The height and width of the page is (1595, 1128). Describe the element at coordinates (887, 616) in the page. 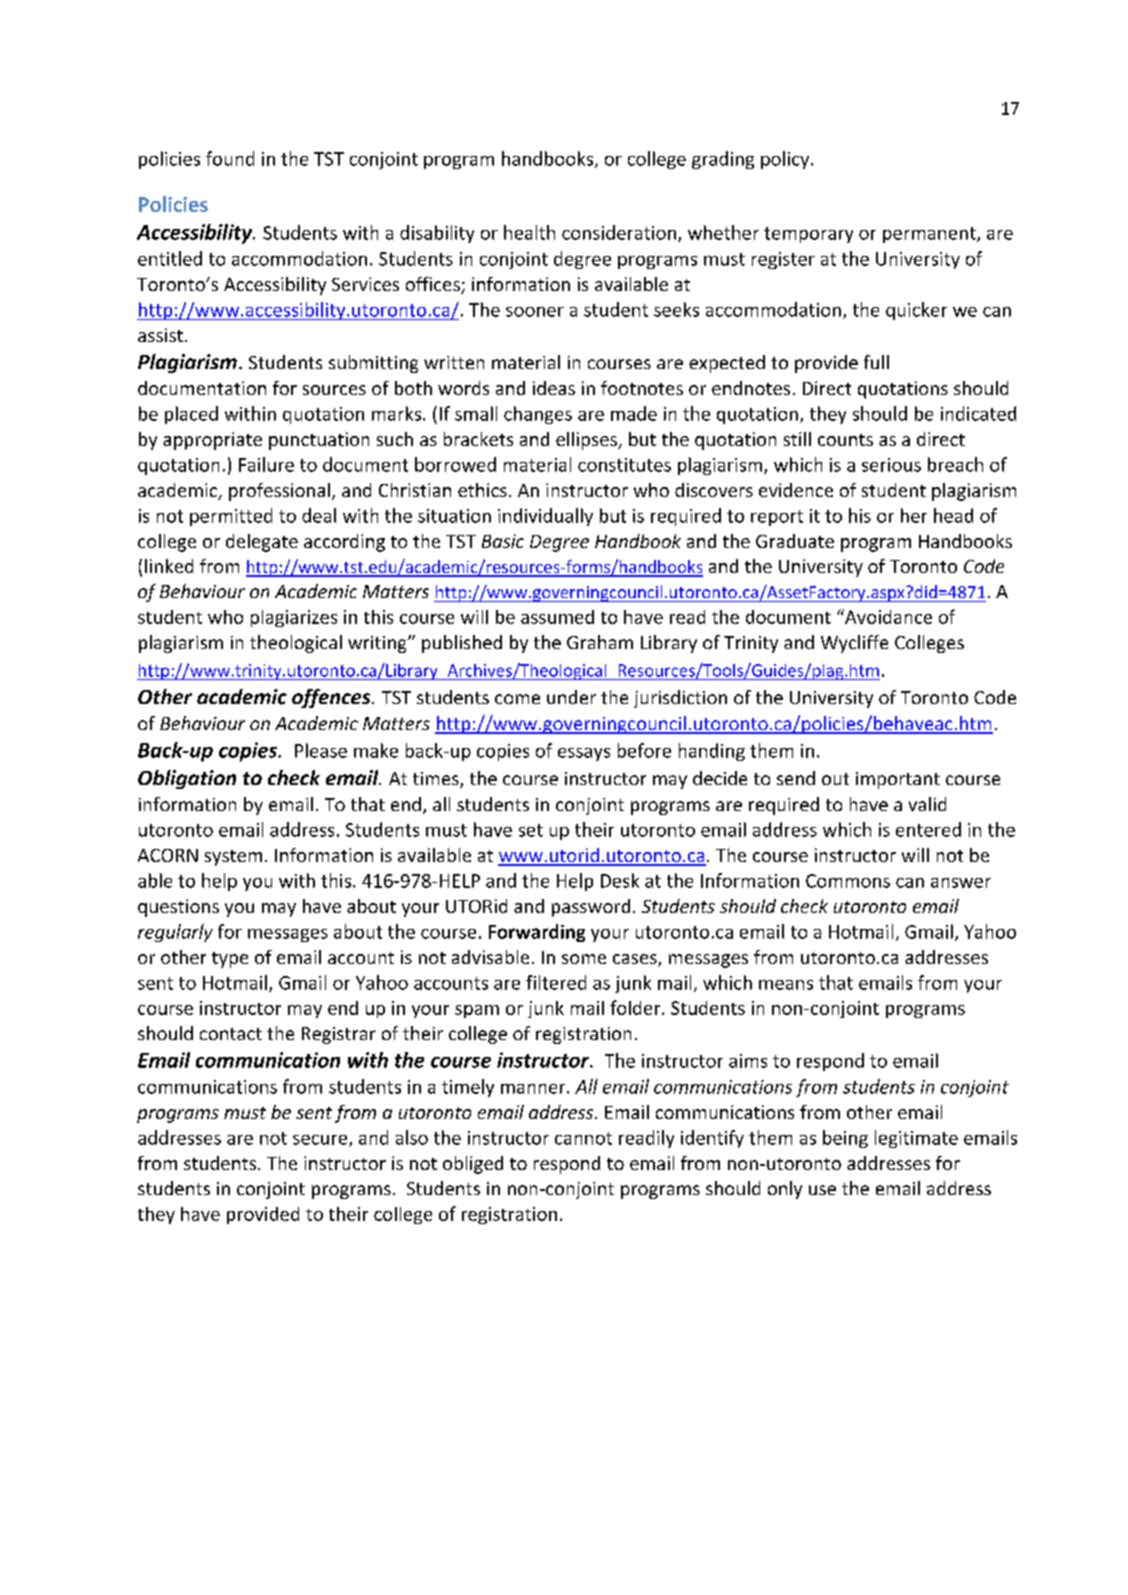

I see `Avoidance` at that location.
